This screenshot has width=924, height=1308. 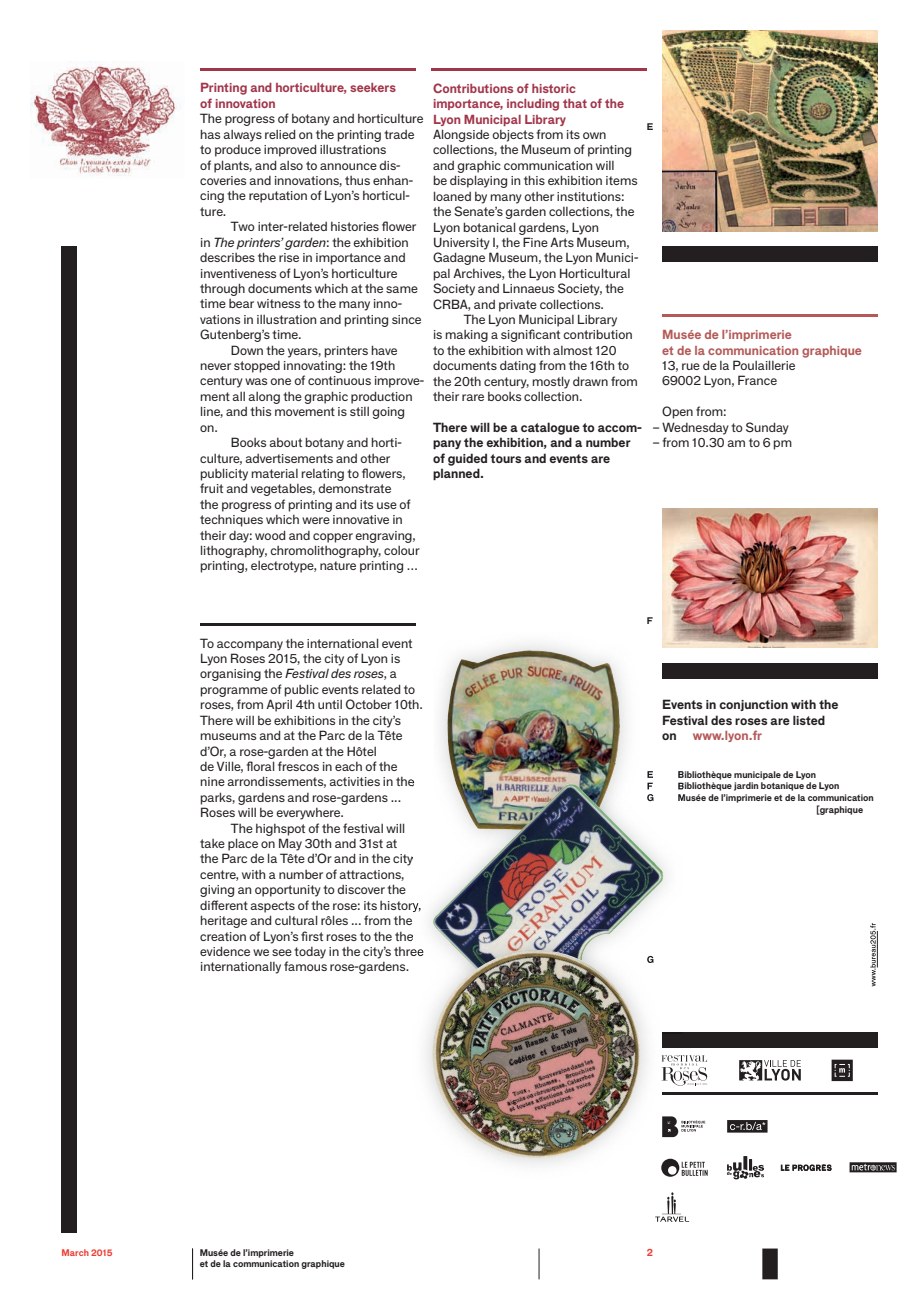 What do you see at coordinates (695, 428) in the screenshot?
I see `Wednesday` at bounding box center [695, 428].
